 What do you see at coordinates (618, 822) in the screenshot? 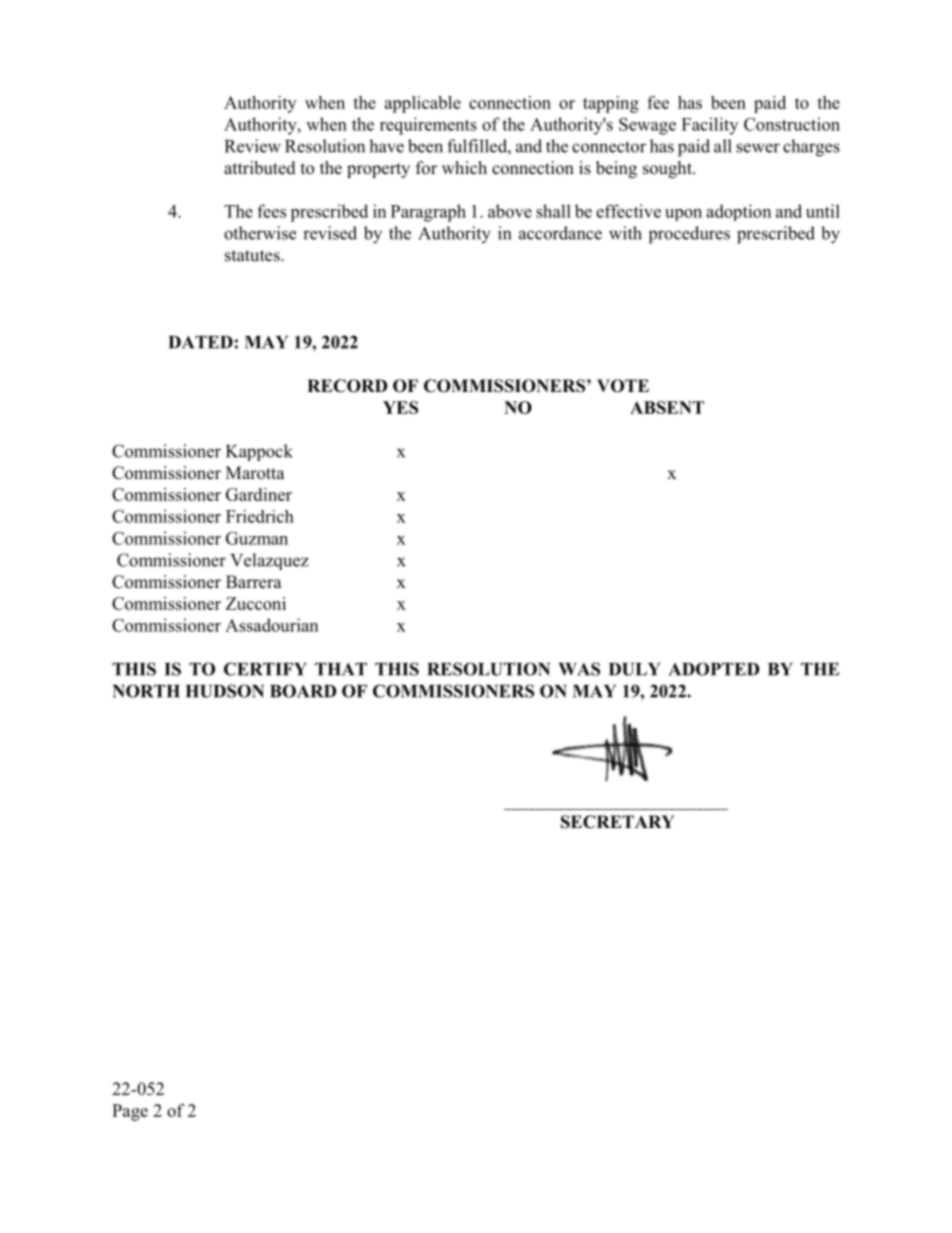
I see `SECRETARY` at bounding box center [618, 822].
